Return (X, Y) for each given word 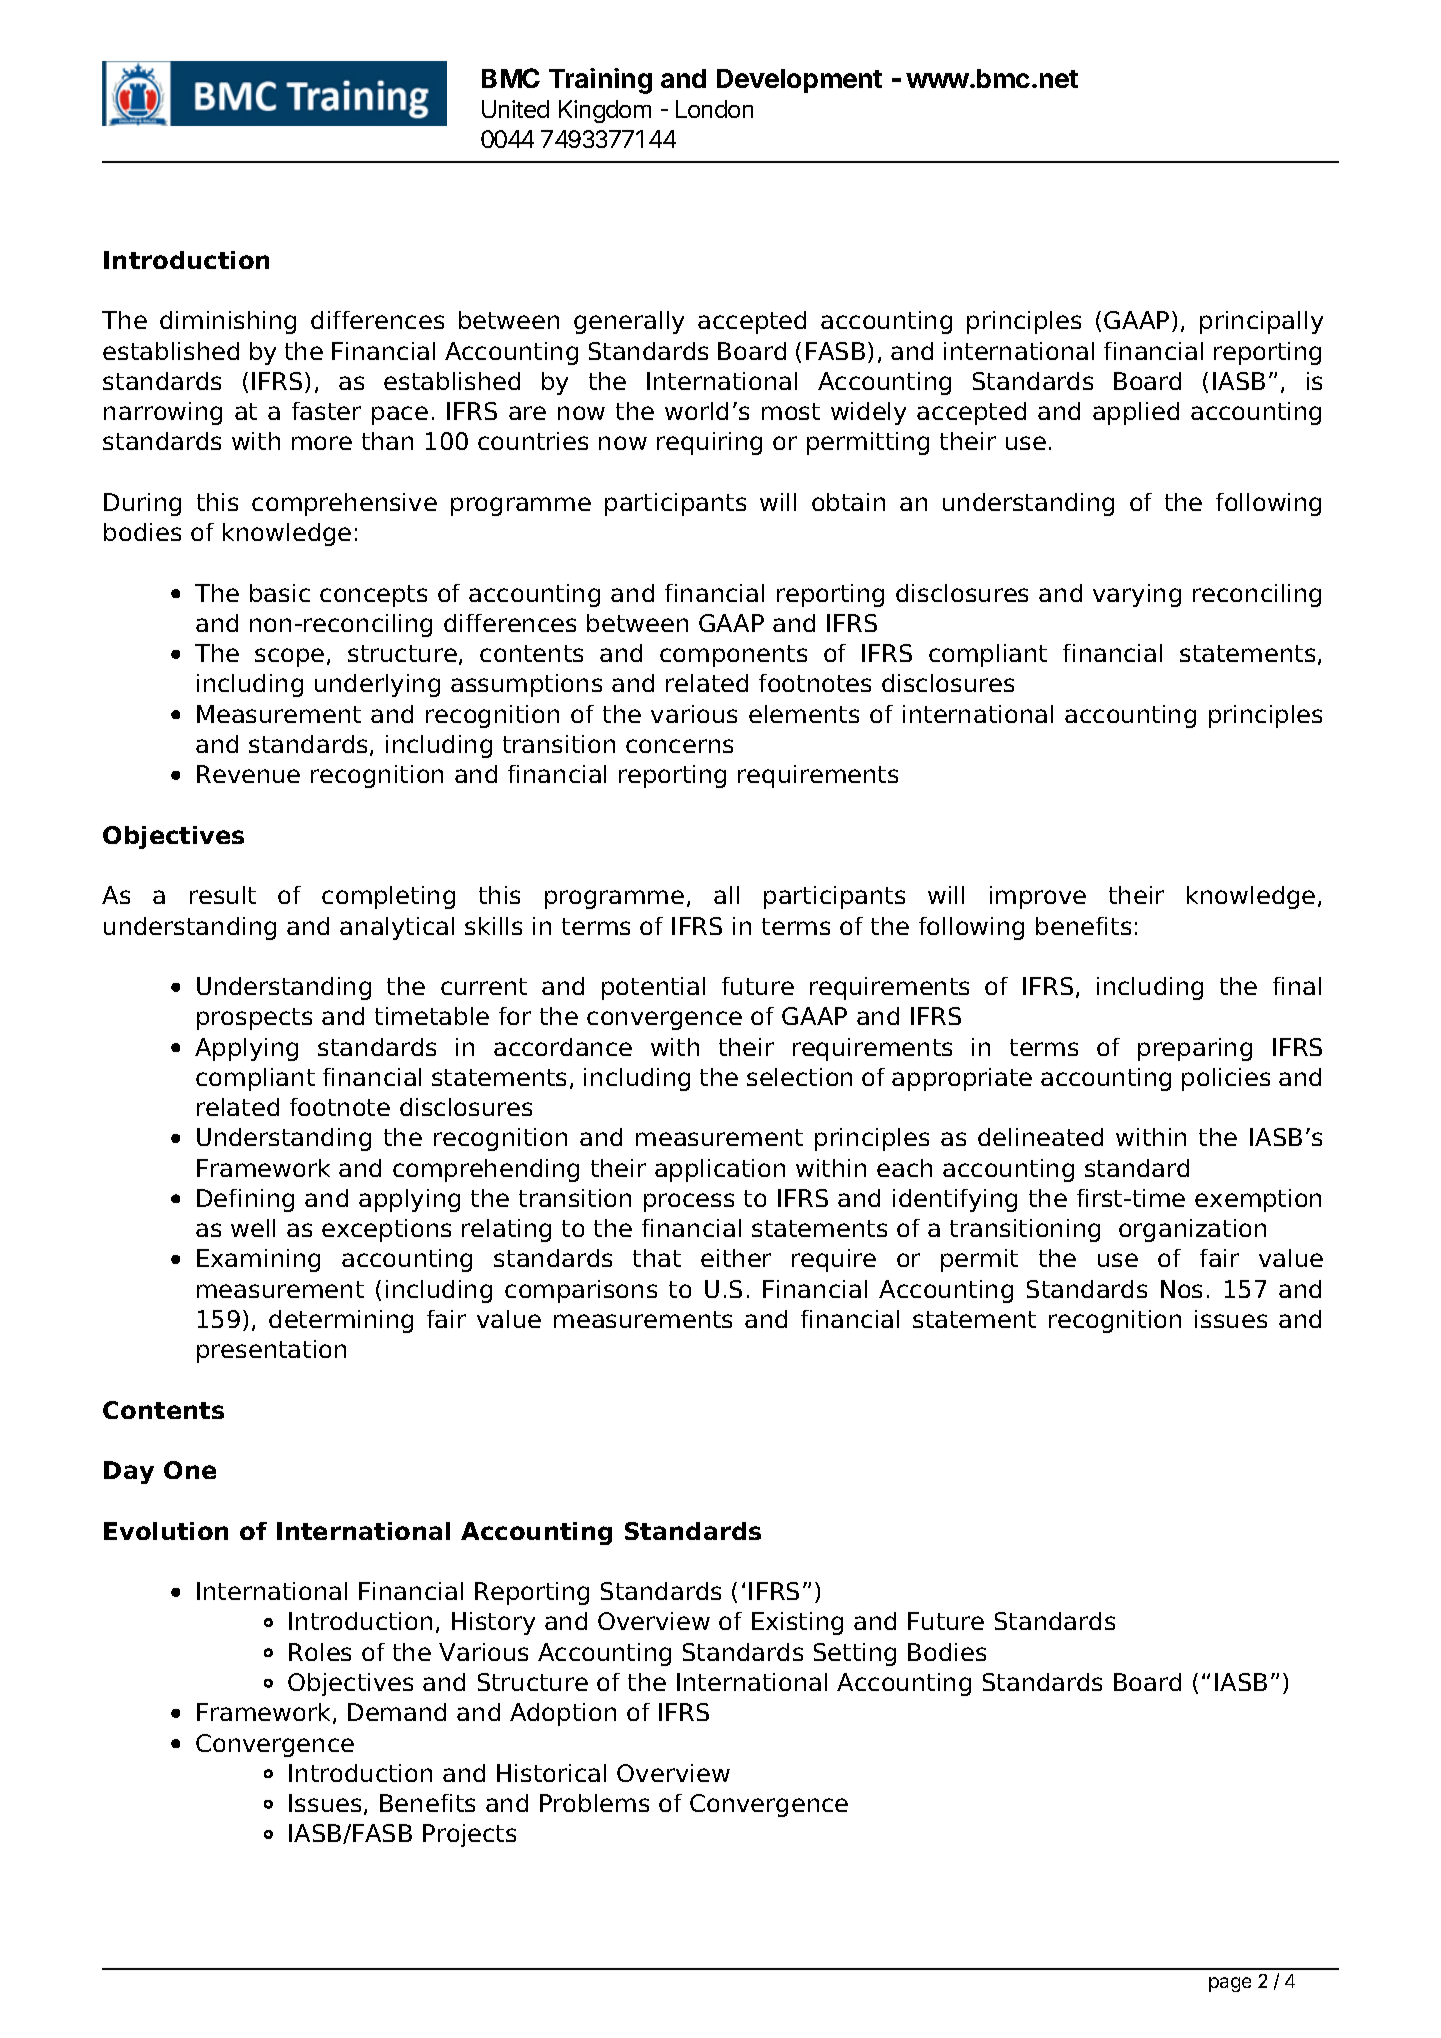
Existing (797, 1623)
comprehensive (344, 504)
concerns (679, 746)
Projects (469, 1835)
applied (1136, 413)
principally (1261, 322)
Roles (320, 1652)
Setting (855, 1654)
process (689, 1202)
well (253, 1228)
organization (1192, 1230)
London (714, 109)
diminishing (228, 322)
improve (1038, 897)
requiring (709, 443)
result (223, 895)
